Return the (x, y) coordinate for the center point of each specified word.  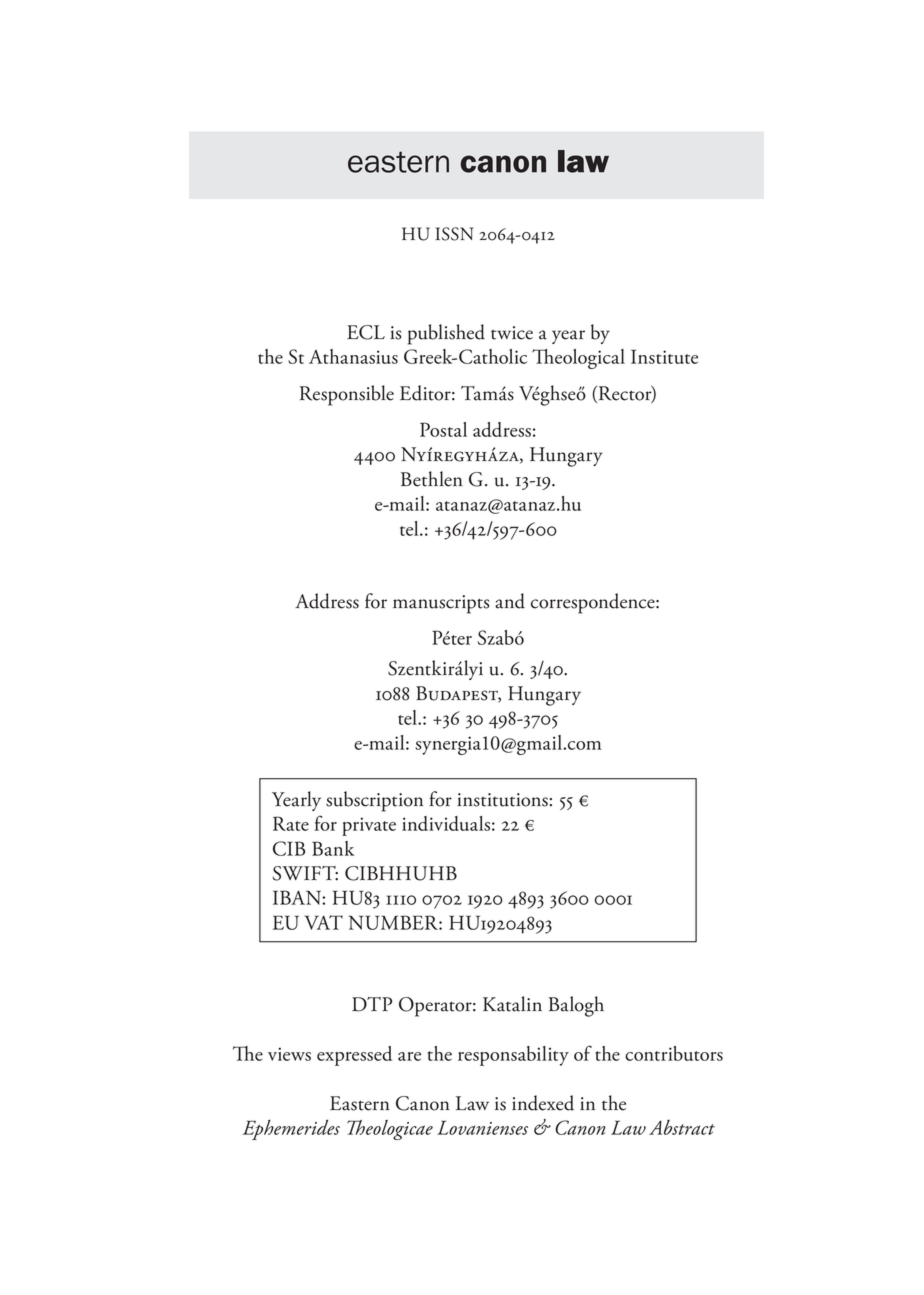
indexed (543, 1103)
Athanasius (353, 356)
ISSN (454, 234)
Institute (664, 356)
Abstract (682, 1127)
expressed (354, 1056)
